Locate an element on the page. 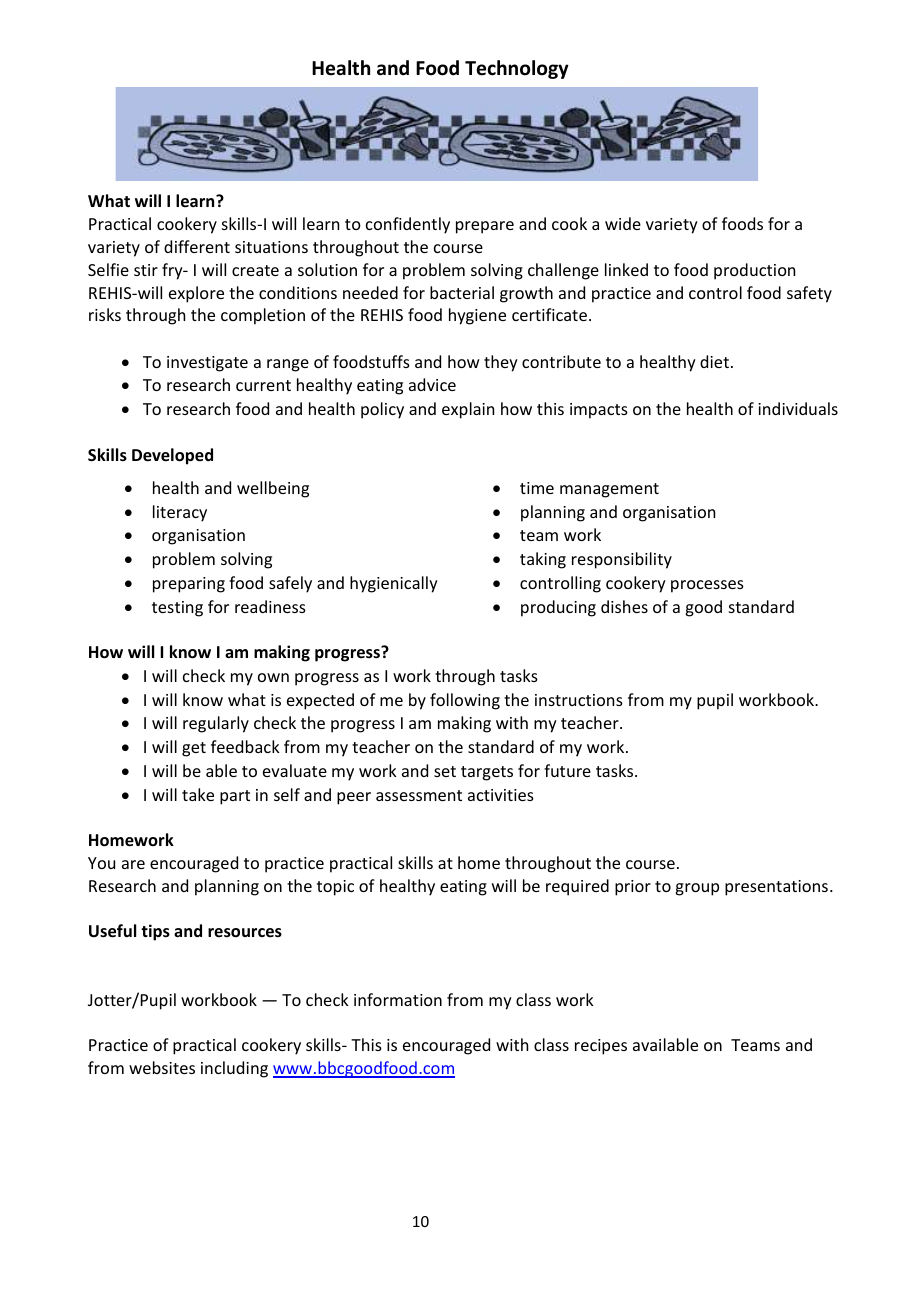 The height and width of the image is (1308, 924). wide is located at coordinates (623, 223).
